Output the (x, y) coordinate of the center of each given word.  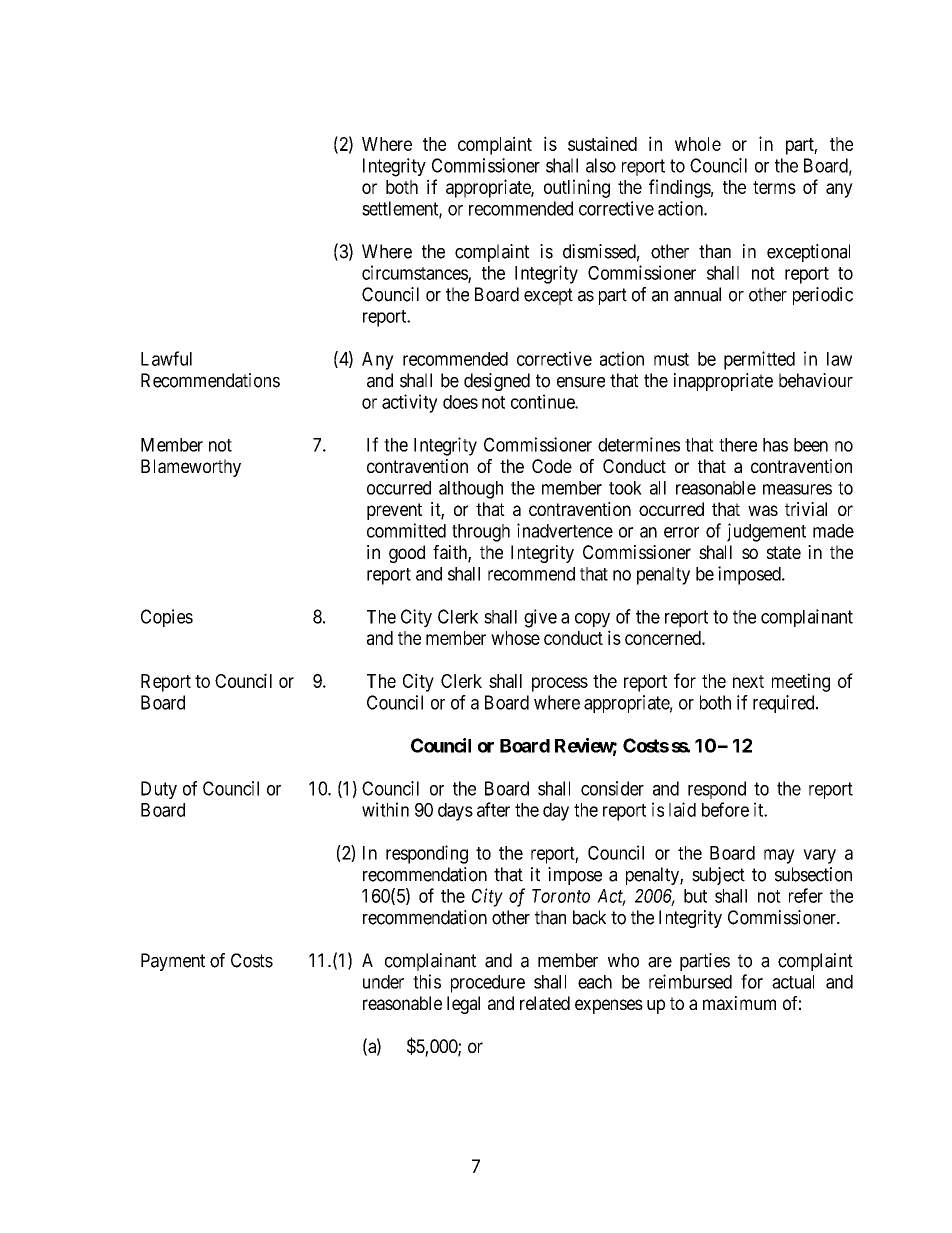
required (785, 704)
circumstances (415, 273)
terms (774, 187)
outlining (577, 188)
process (560, 684)
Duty (159, 790)
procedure (488, 984)
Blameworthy (191, 468)
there (738, 445)
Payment (173, 962)
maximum (739, 1003)
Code (552, 466)
